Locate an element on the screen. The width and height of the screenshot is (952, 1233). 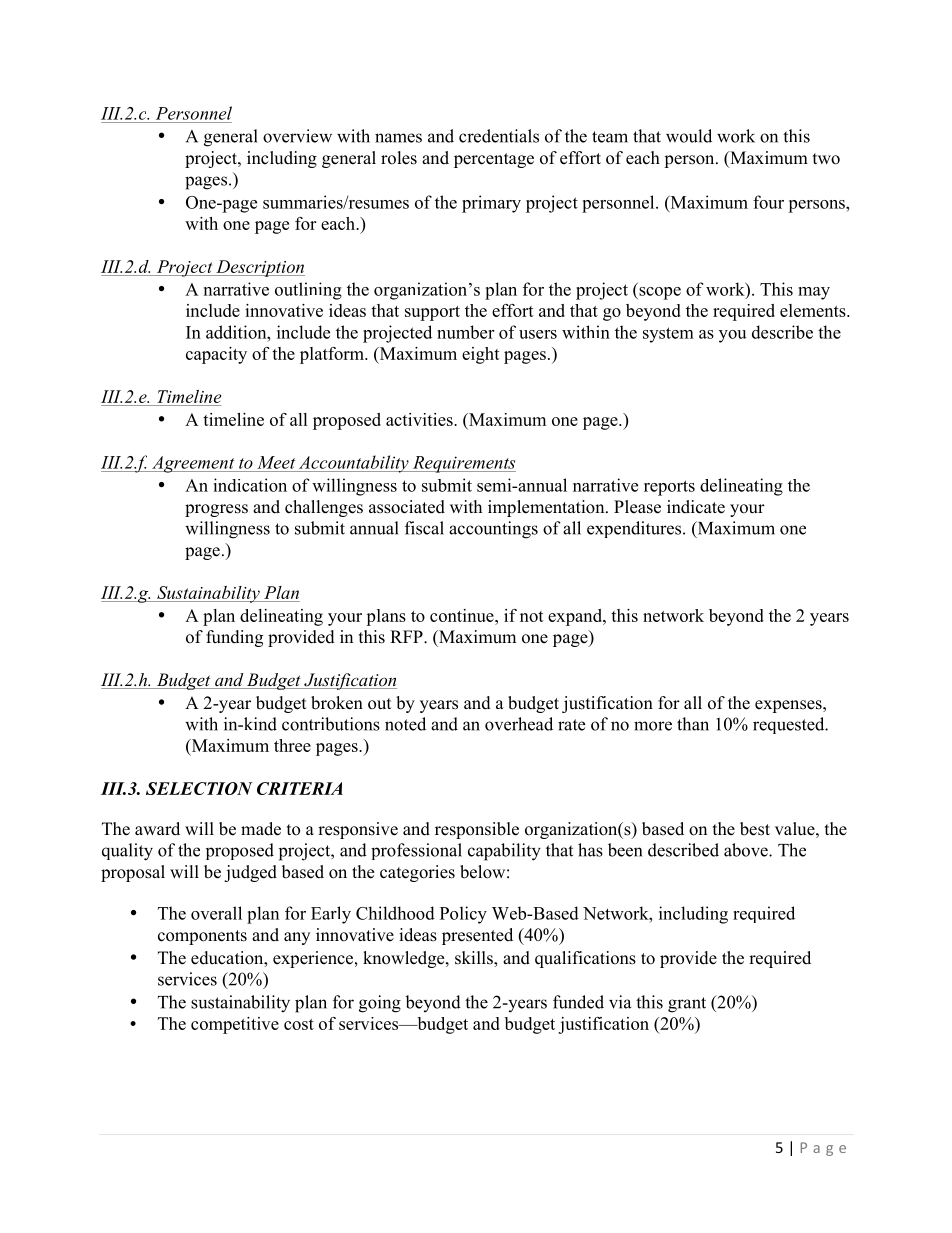
overview is located at coordinates (297, 136).
